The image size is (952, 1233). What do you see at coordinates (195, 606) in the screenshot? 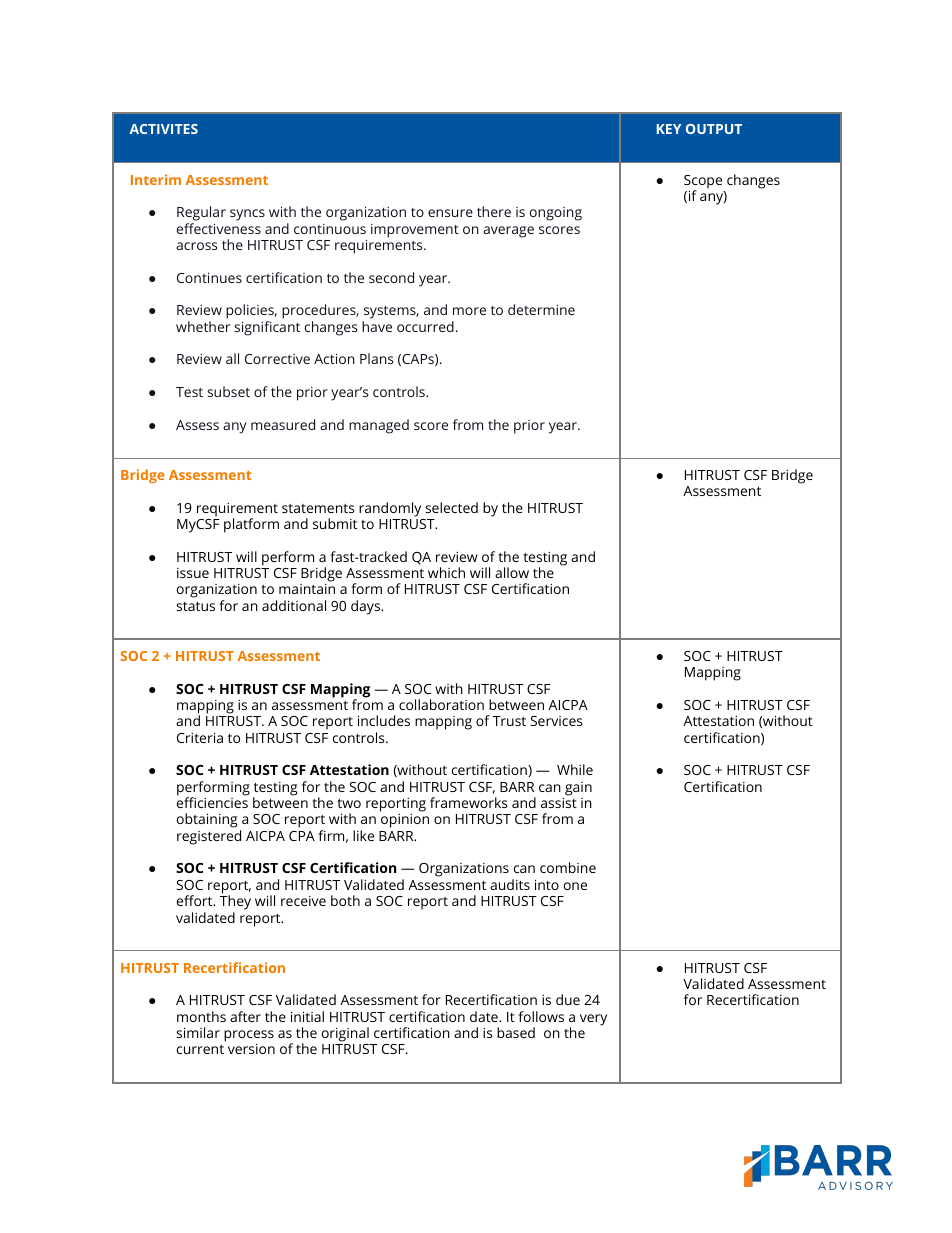
I see `status` at bounding box center [195, 606].
